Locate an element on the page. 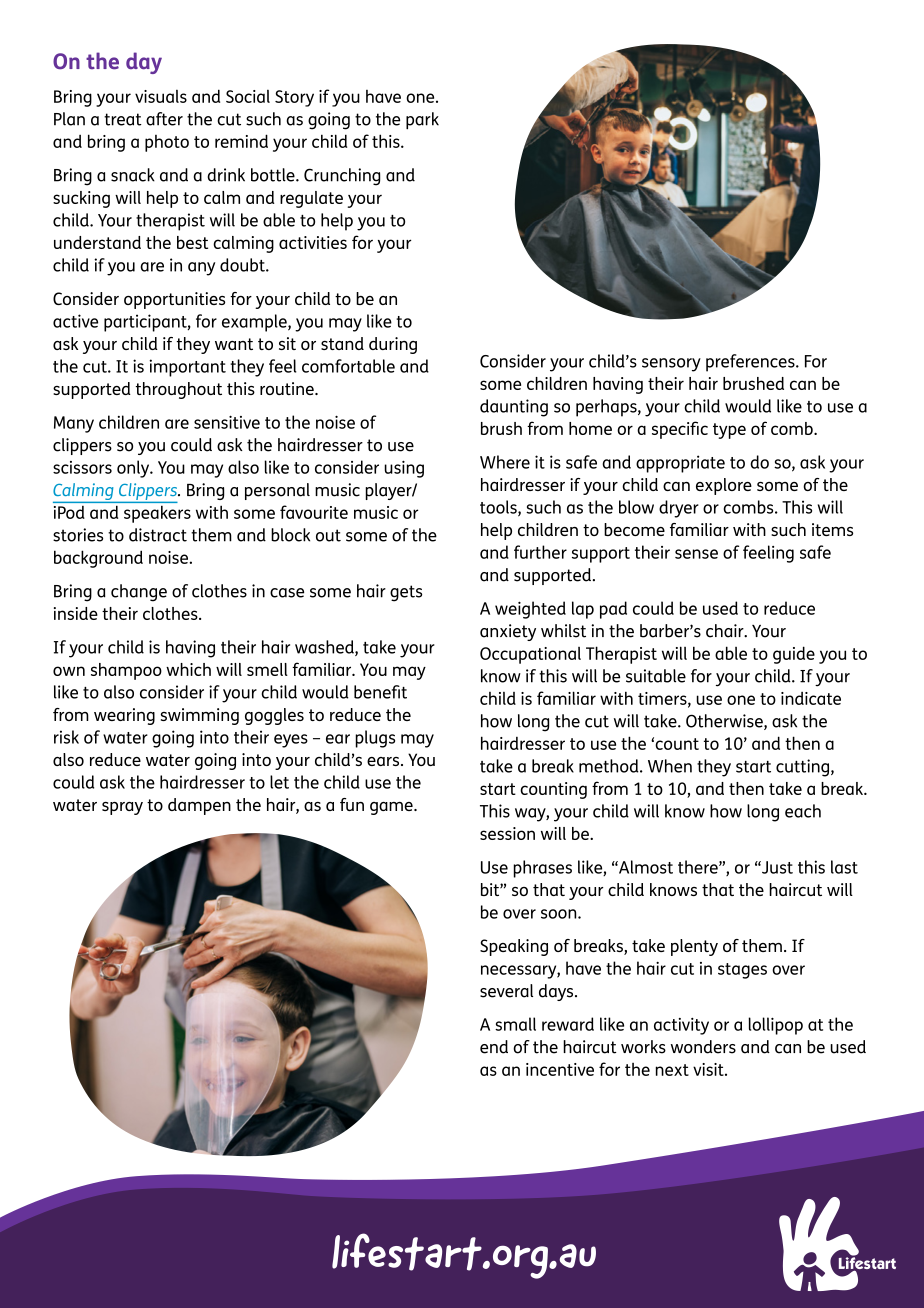  during is located at coordinates (393, 345).
